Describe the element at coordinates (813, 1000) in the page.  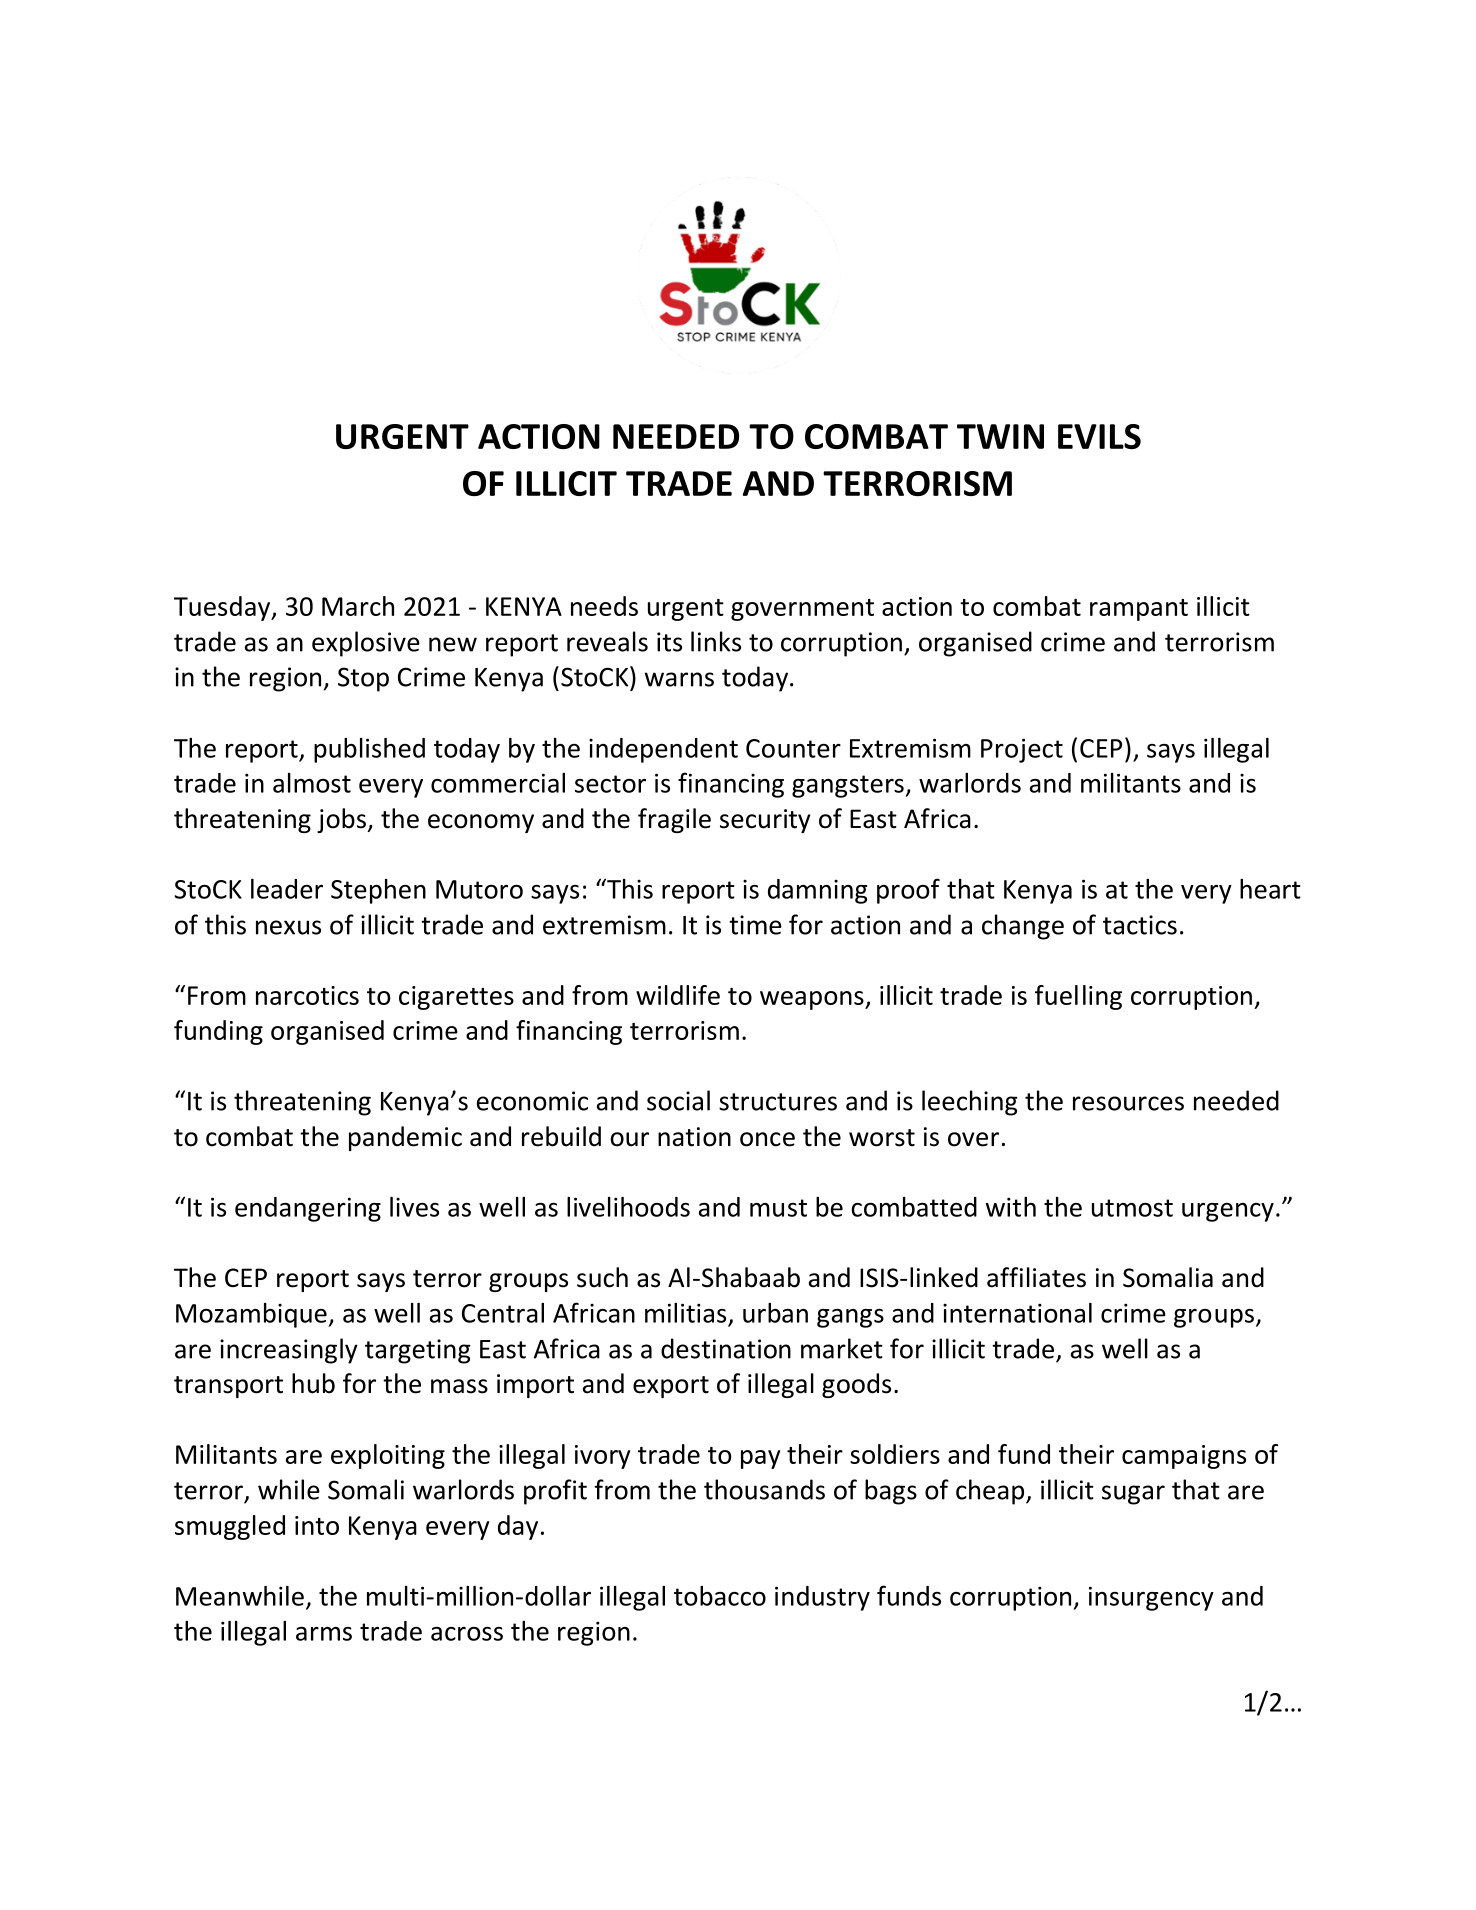
I see `weapons` at that location.
